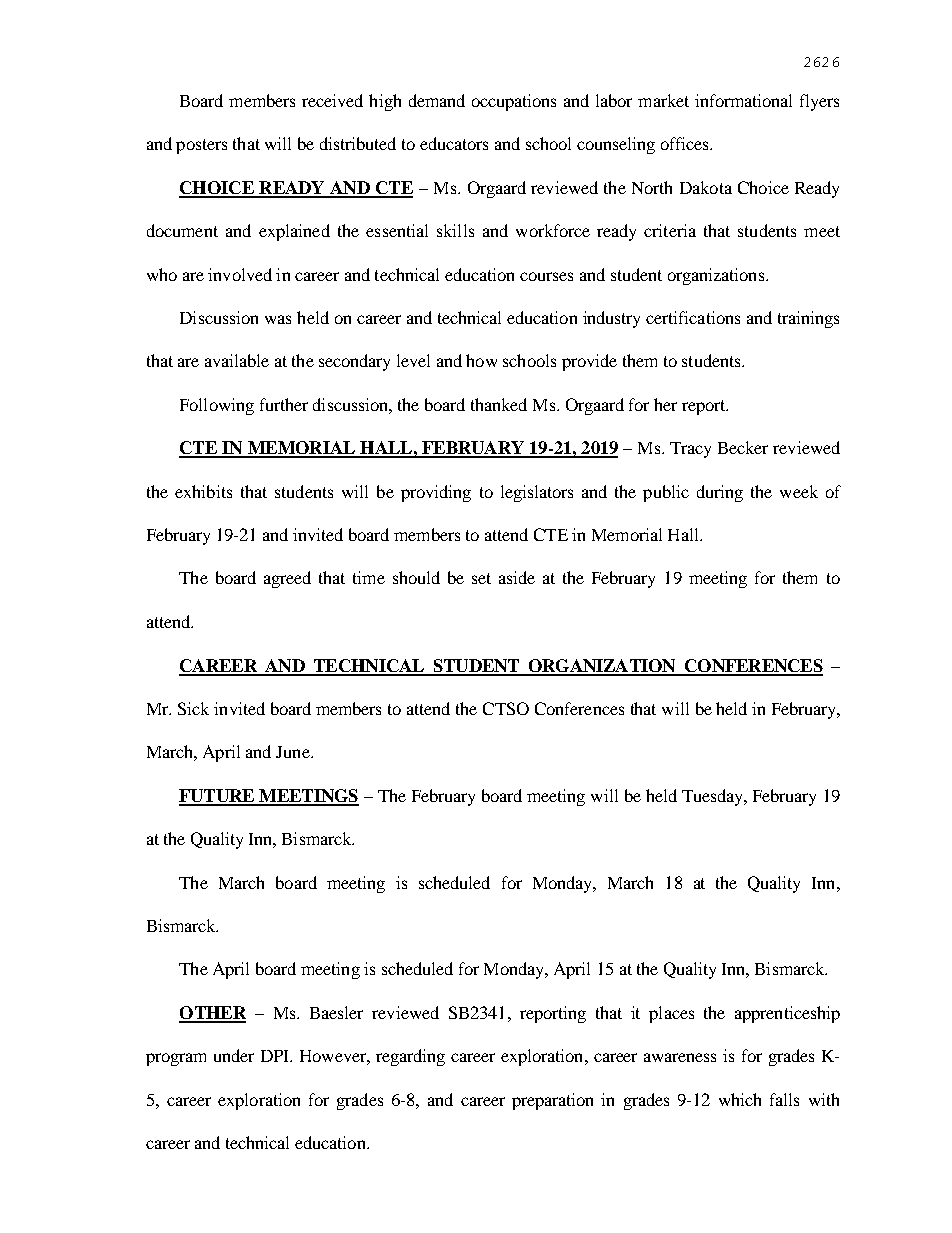 Image resolution: width=952 pixels, height=1233 pixels. What do you see at coordinates (499, 404) in the image?
I see `thanked` at bounding box center [499, 404].
